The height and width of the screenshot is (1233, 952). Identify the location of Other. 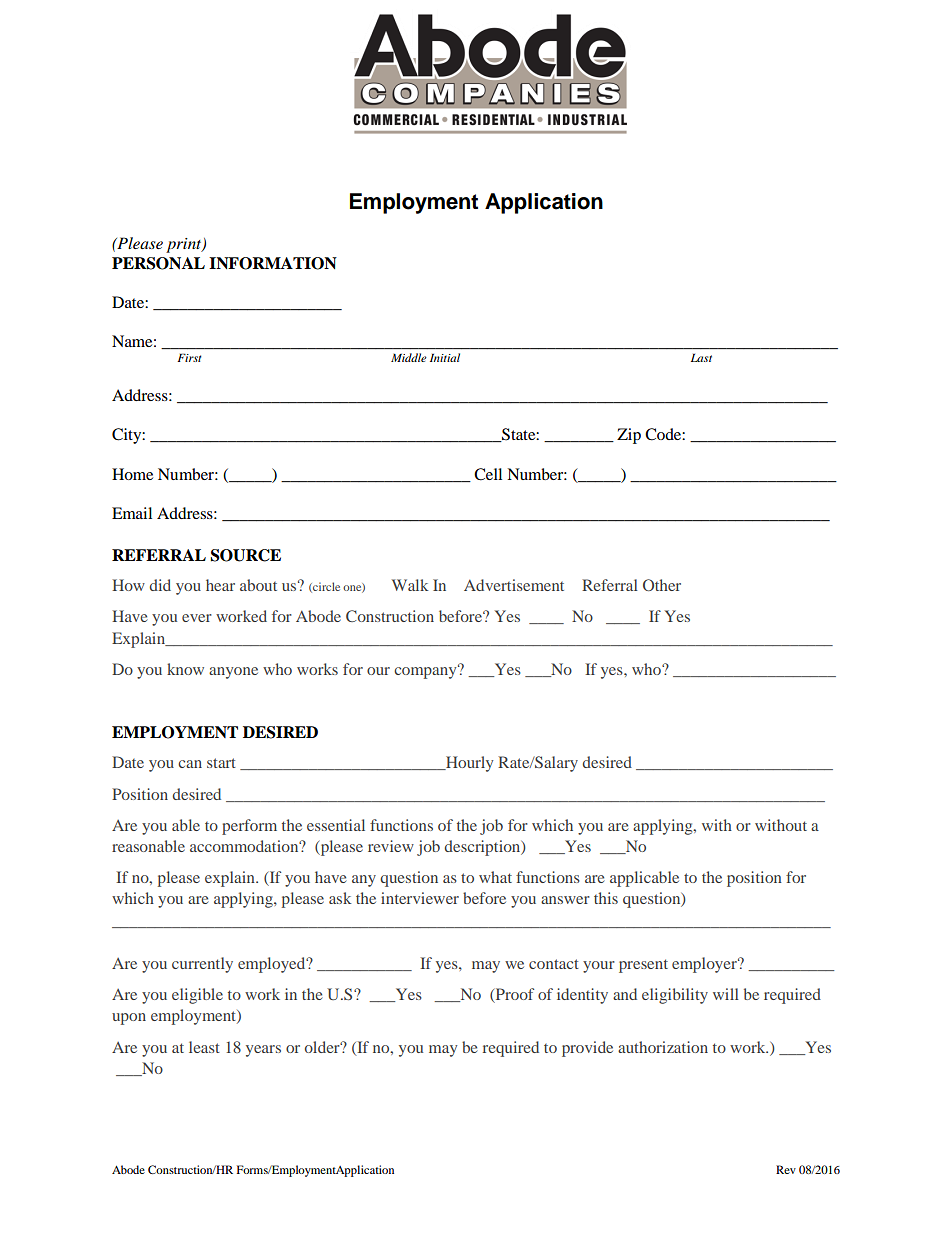
(662, 585).
